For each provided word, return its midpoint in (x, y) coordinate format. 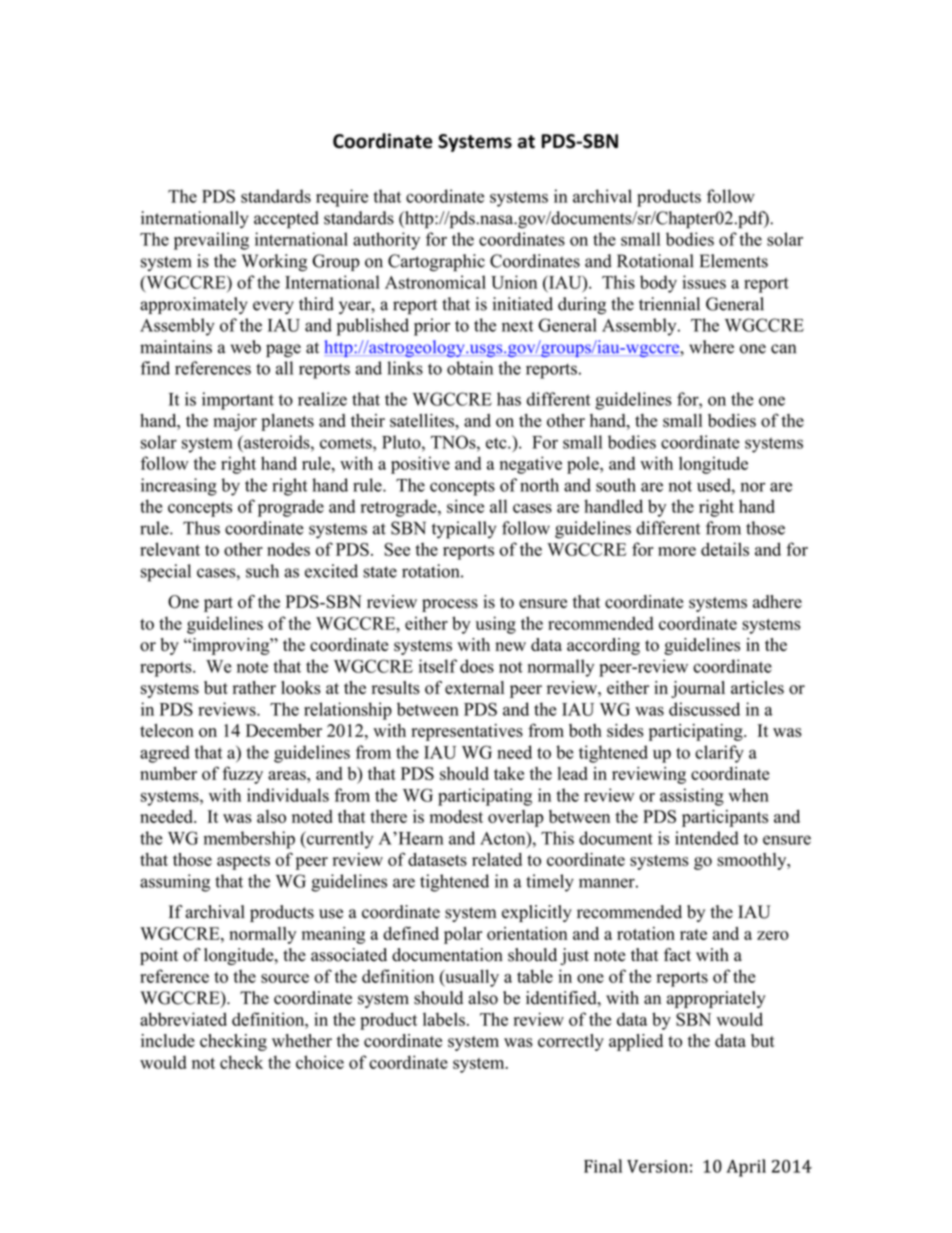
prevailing (211, 241)
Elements (734, 261)
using (496, 625)
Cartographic (436, 263)
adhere (777, 601)
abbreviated (183, 1019)
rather (254, 687)
